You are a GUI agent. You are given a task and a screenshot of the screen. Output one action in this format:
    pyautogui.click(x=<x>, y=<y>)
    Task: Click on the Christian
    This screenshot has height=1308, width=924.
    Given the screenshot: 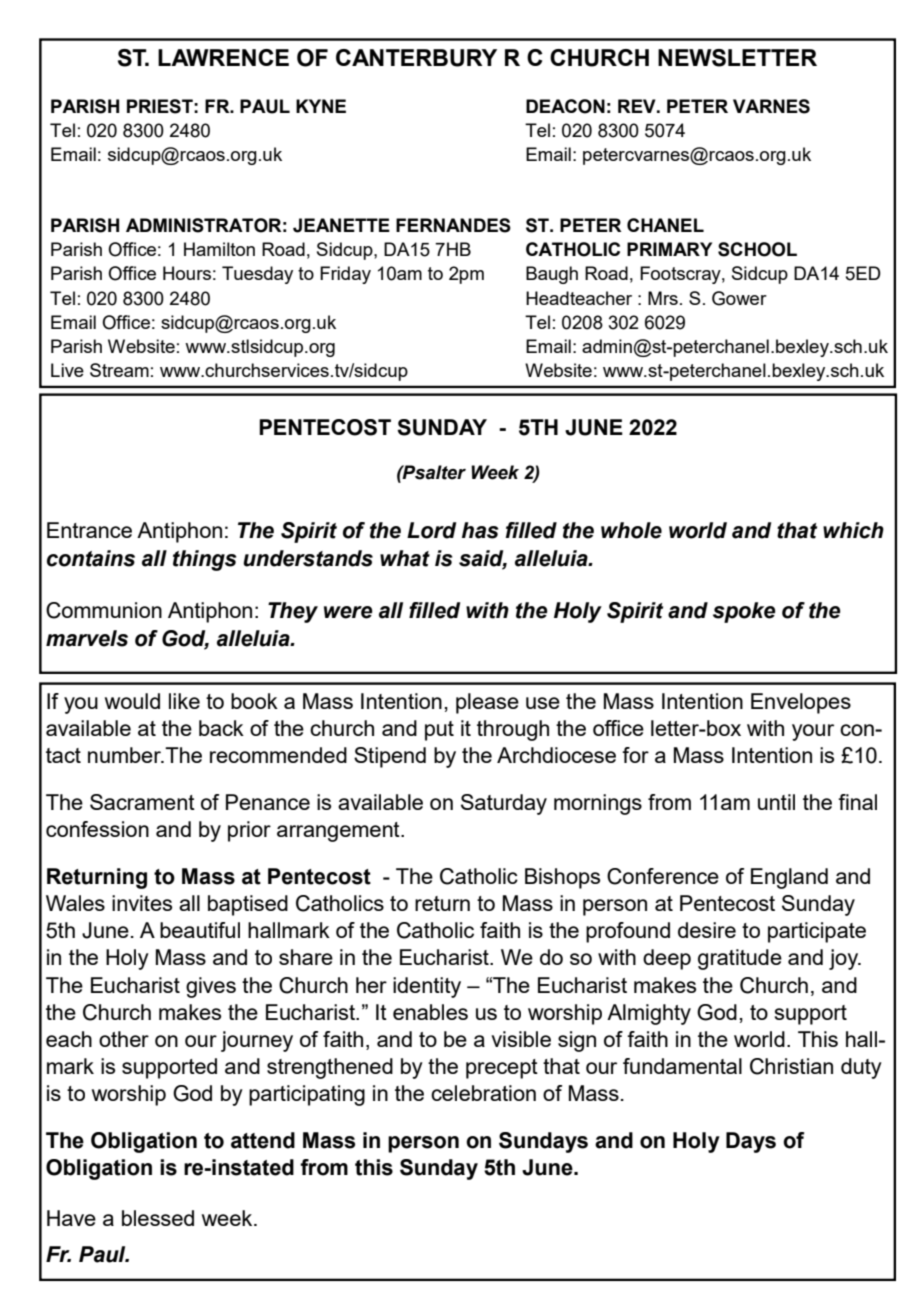 What is the action you would take?
    pyautogui.click(x=791, y=1066)
